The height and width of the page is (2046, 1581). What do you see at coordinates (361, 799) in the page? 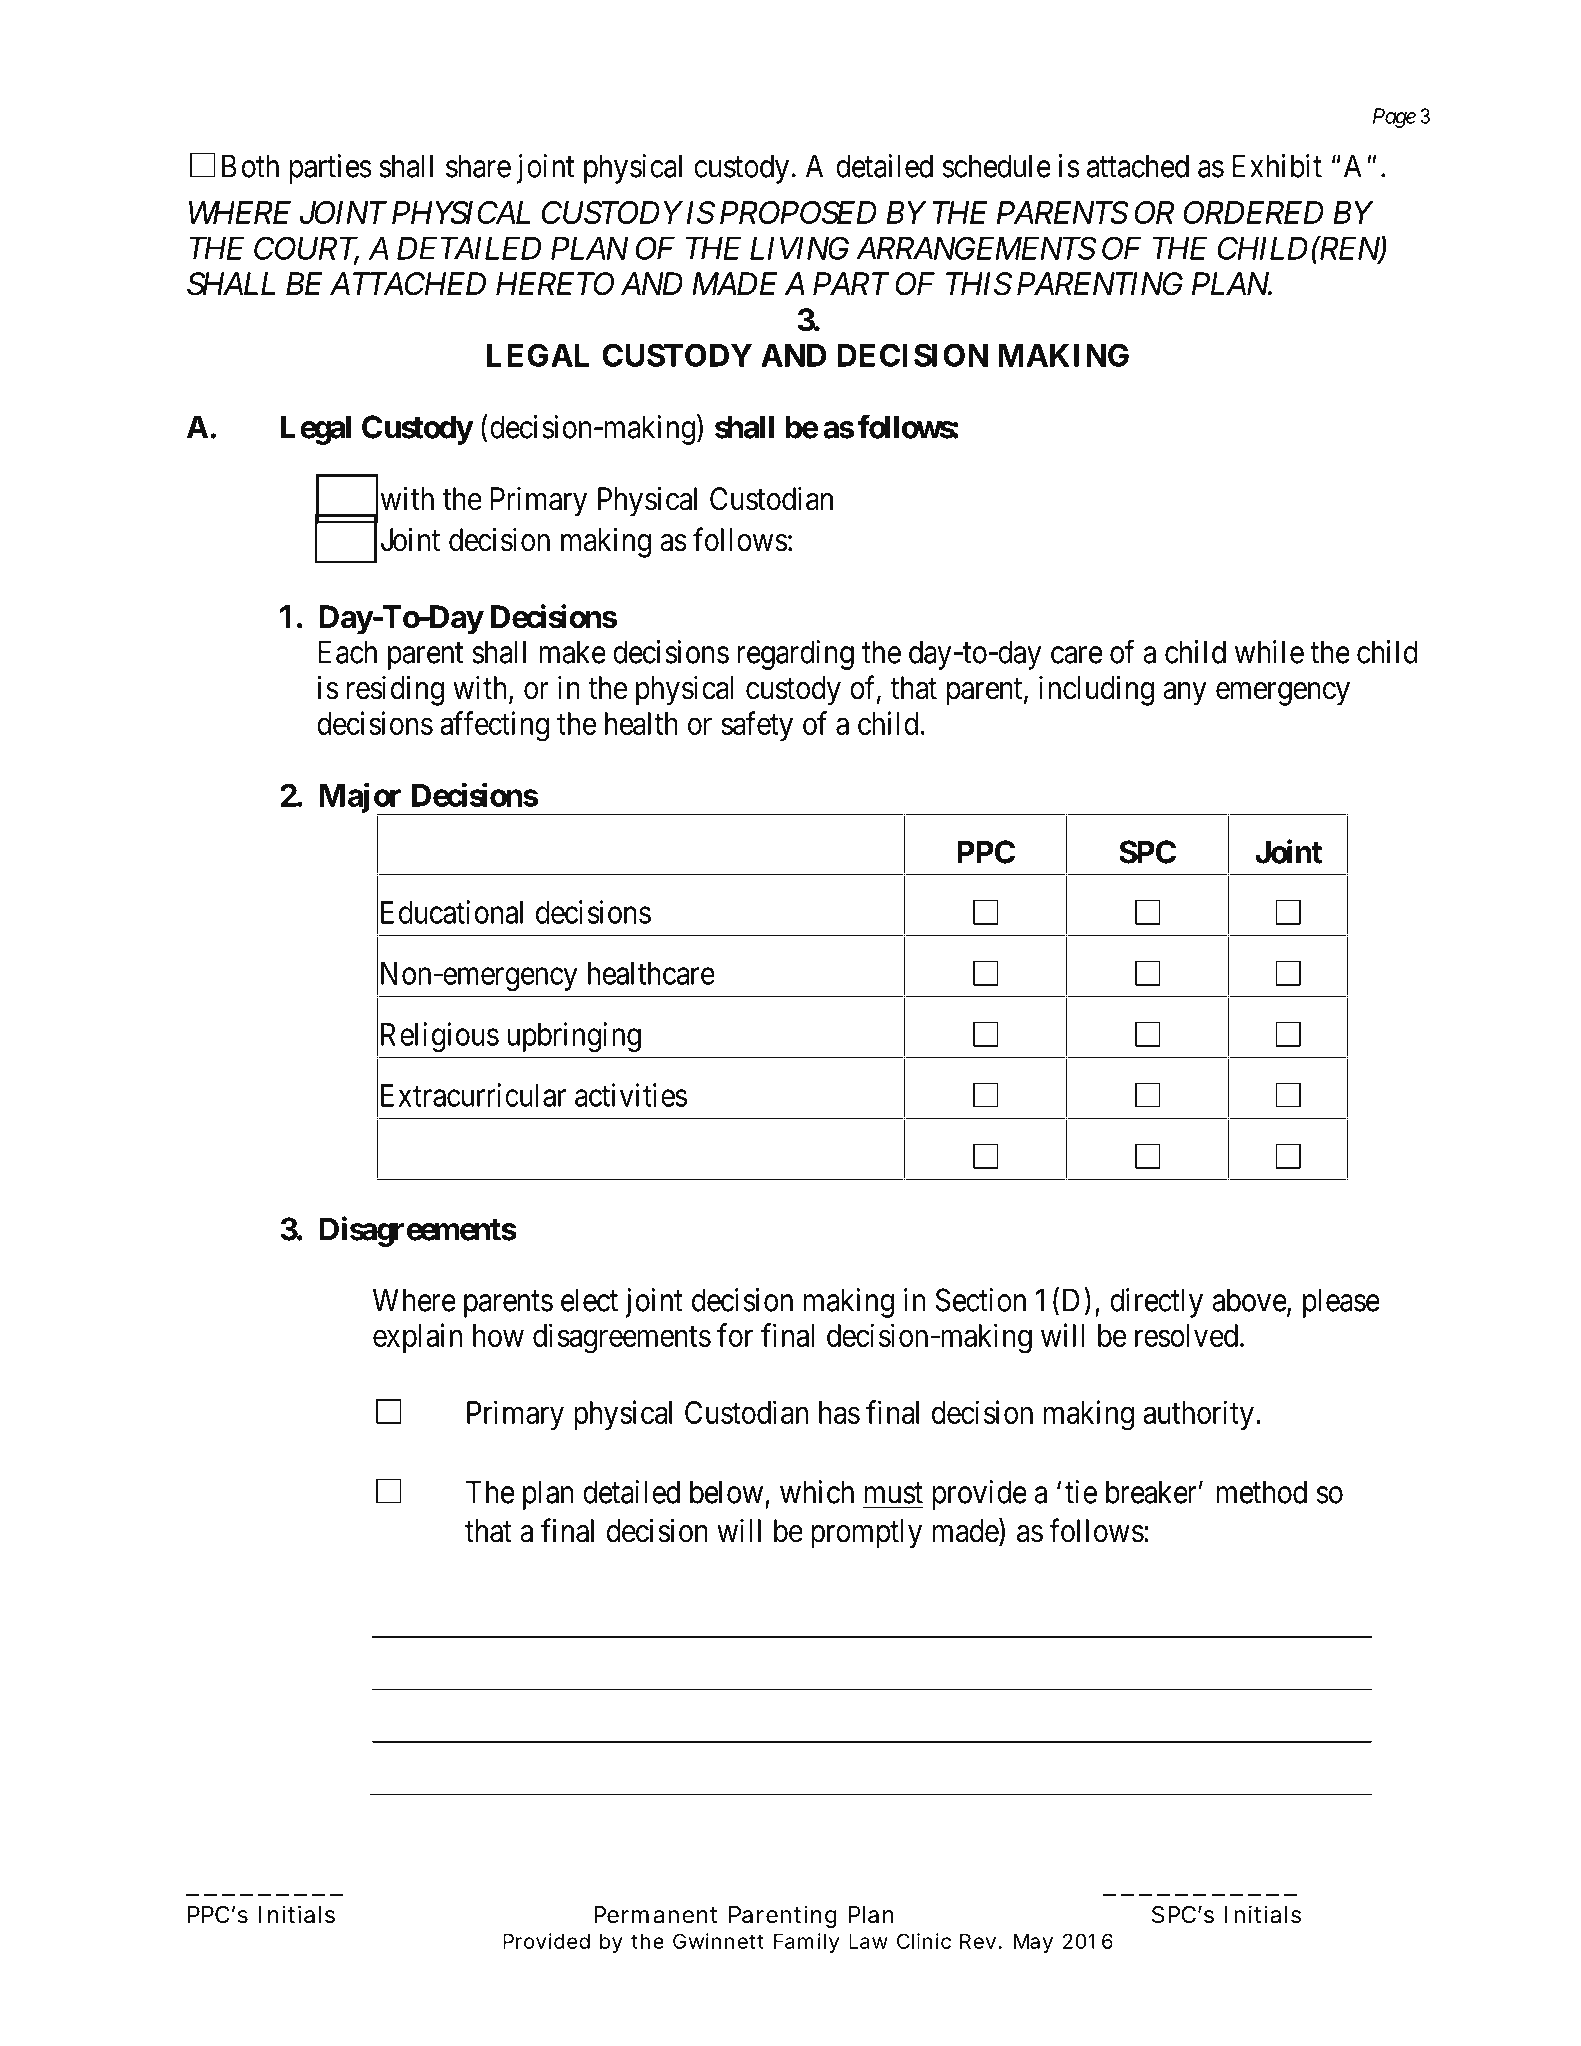
I see `Major` at bounding box center [361, 799].
